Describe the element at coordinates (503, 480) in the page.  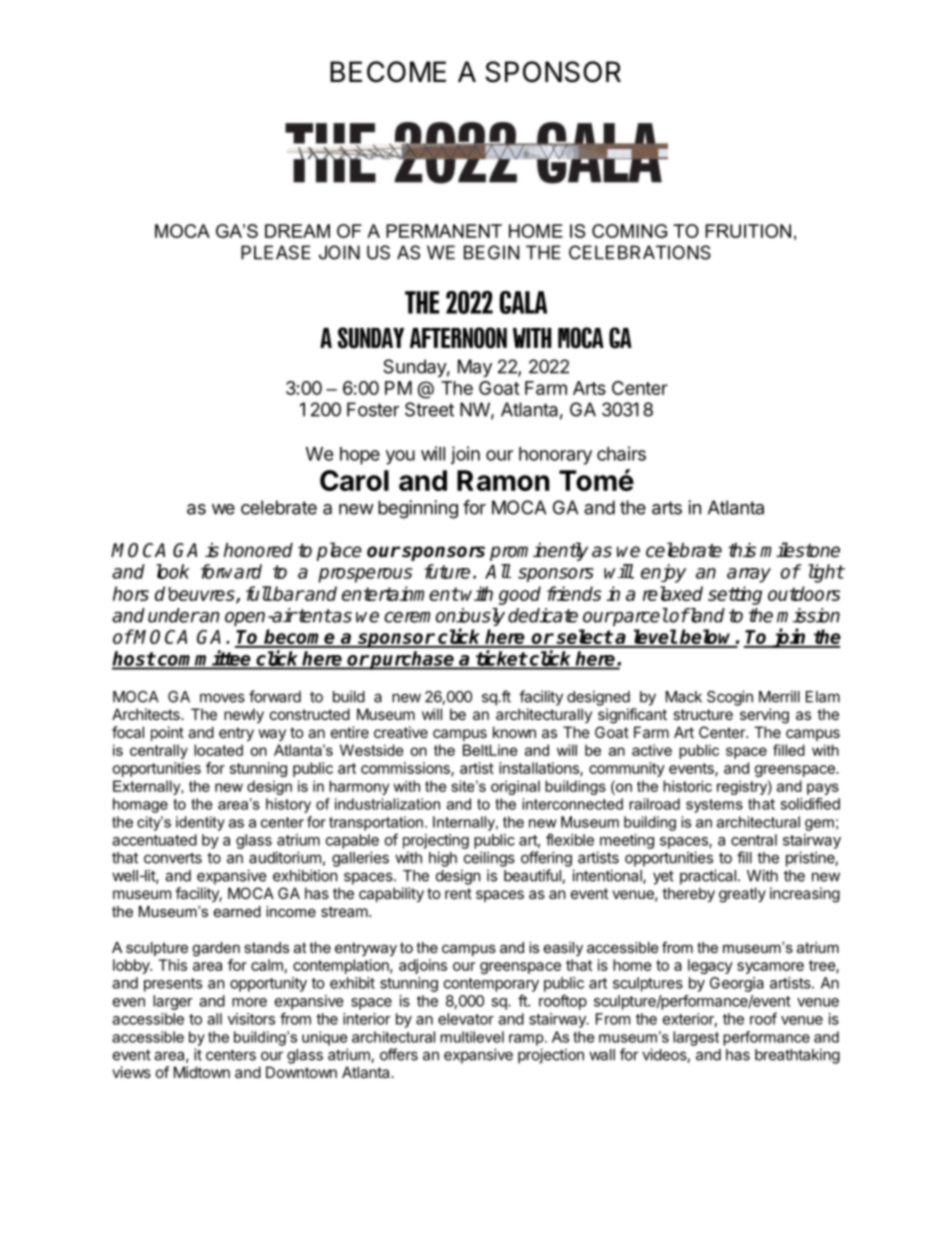
I see `Ramon` at that location.
